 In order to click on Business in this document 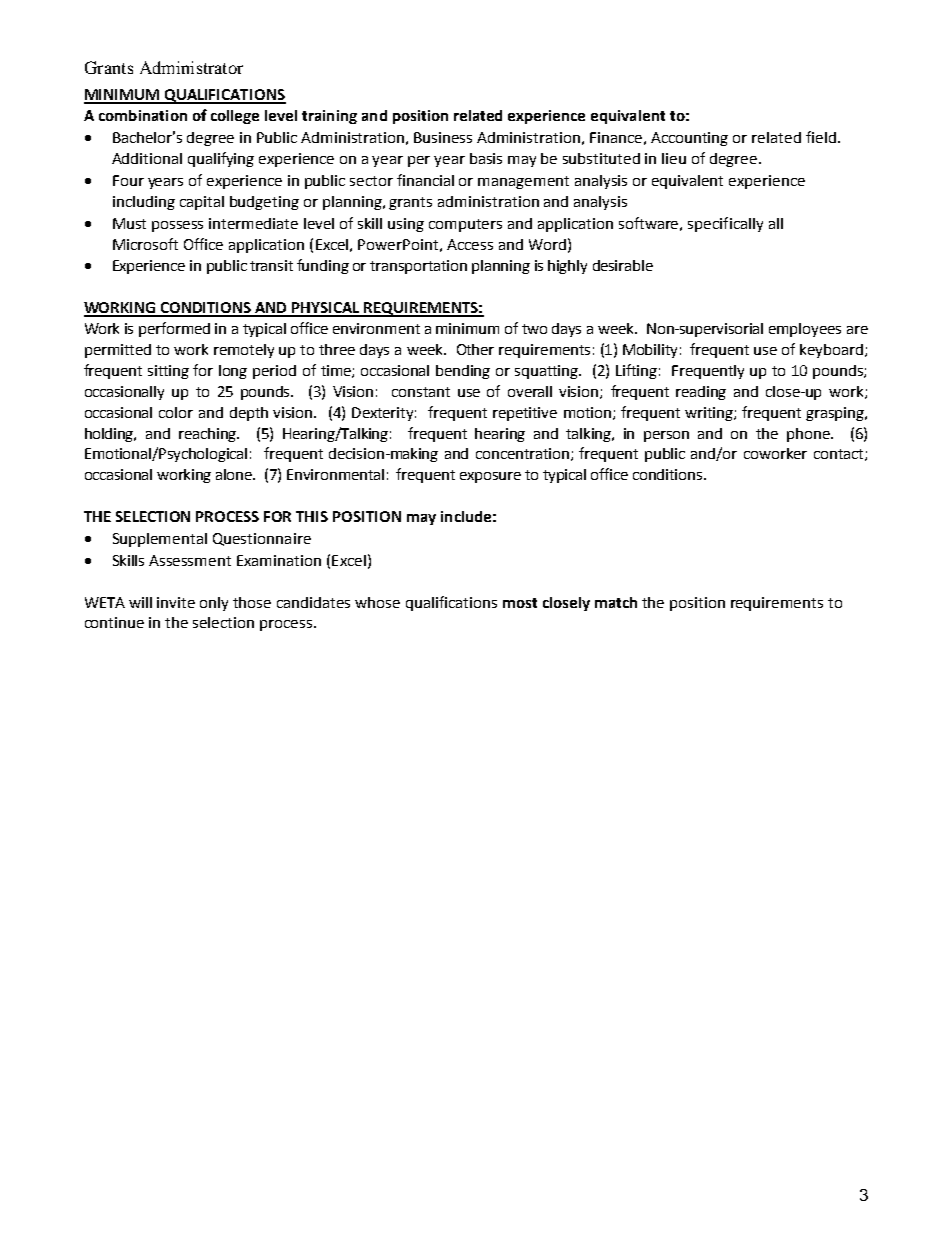, I will do `click(443, 137)`.
